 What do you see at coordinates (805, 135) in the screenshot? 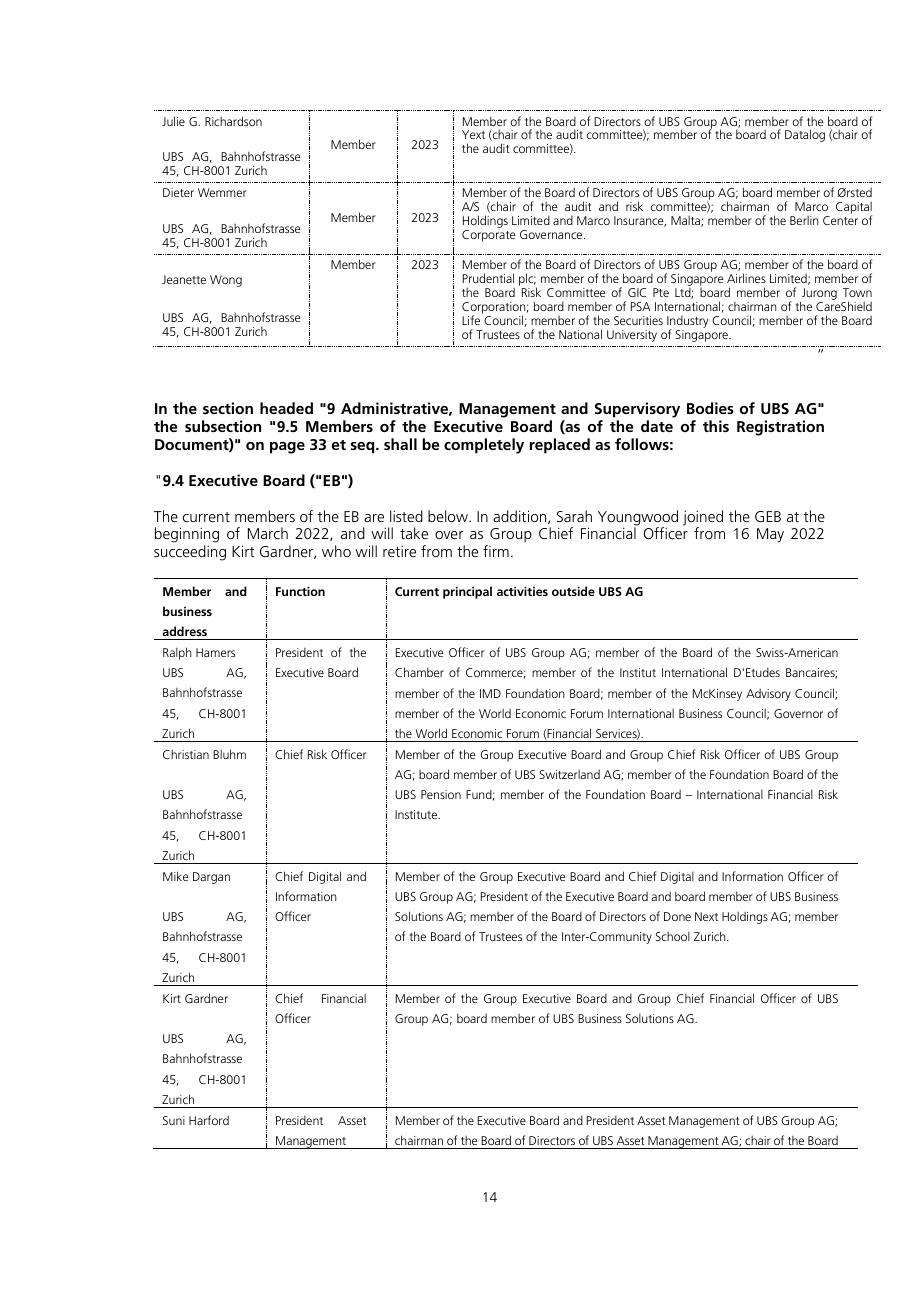
I see `Datalog` at bounding box center [805, 135].
